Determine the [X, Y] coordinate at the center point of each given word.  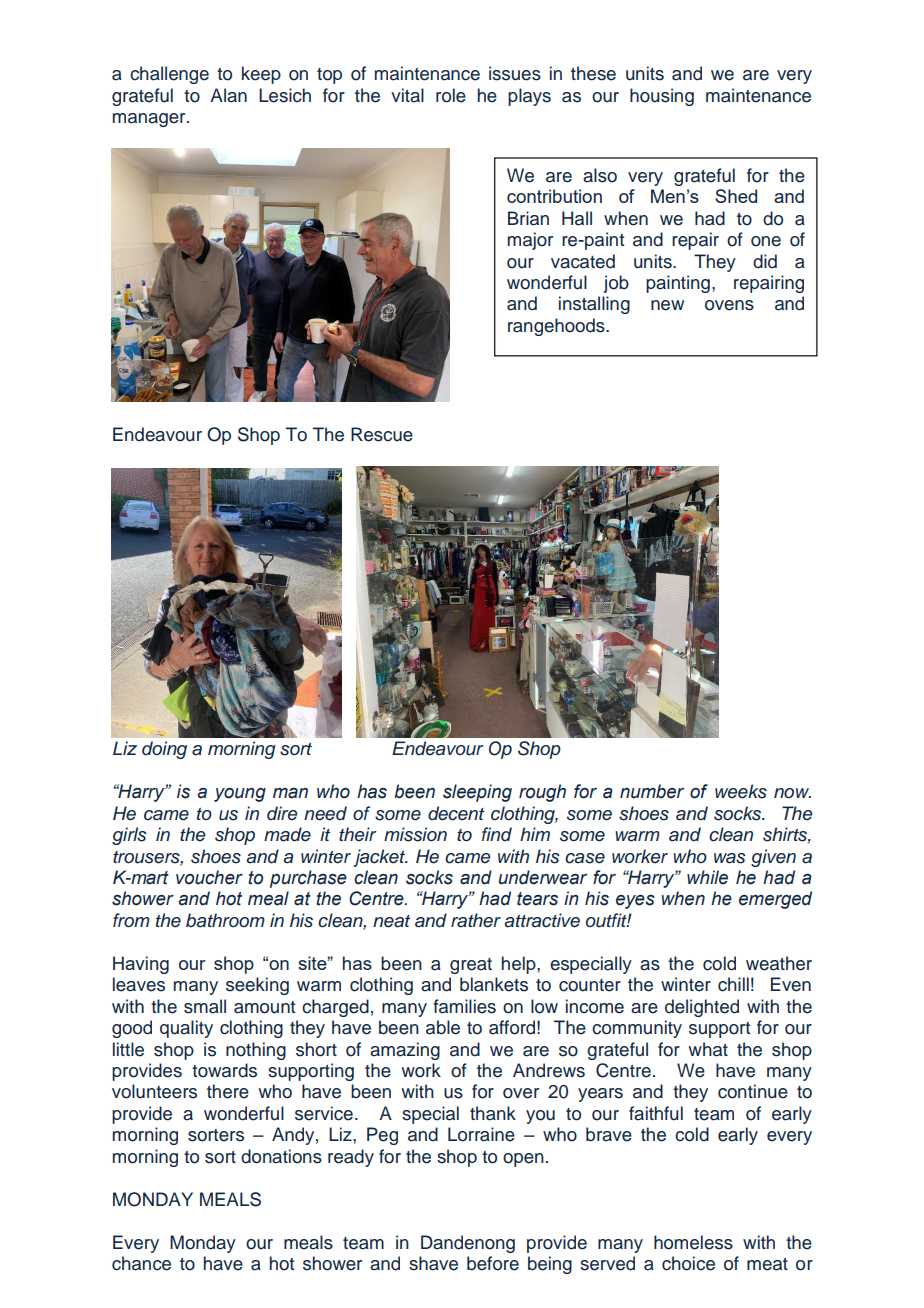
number [652, 791]
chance [141, 1263]
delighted [702, 1008]
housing [662, 97]
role [451, 95]
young [240, 795]
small [205, 1006]
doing [164, 750]
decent [456, 813]
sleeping [477, 793]
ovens [729, 305]
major [530, 241]
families [464, 1006]
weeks [741, 791]
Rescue [382, 434]
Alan [228, 95]
